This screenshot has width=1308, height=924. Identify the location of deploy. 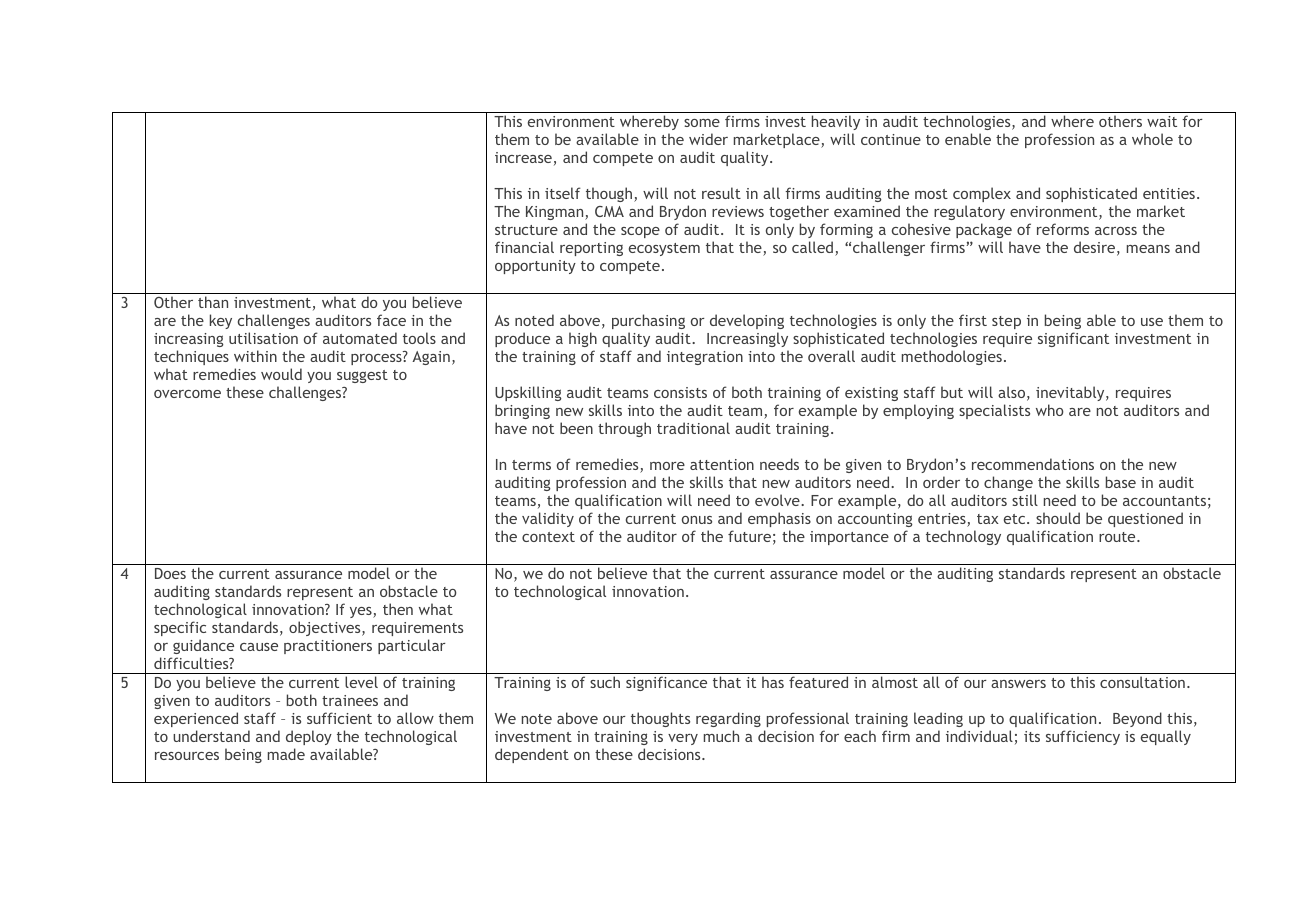
(309, 737).
